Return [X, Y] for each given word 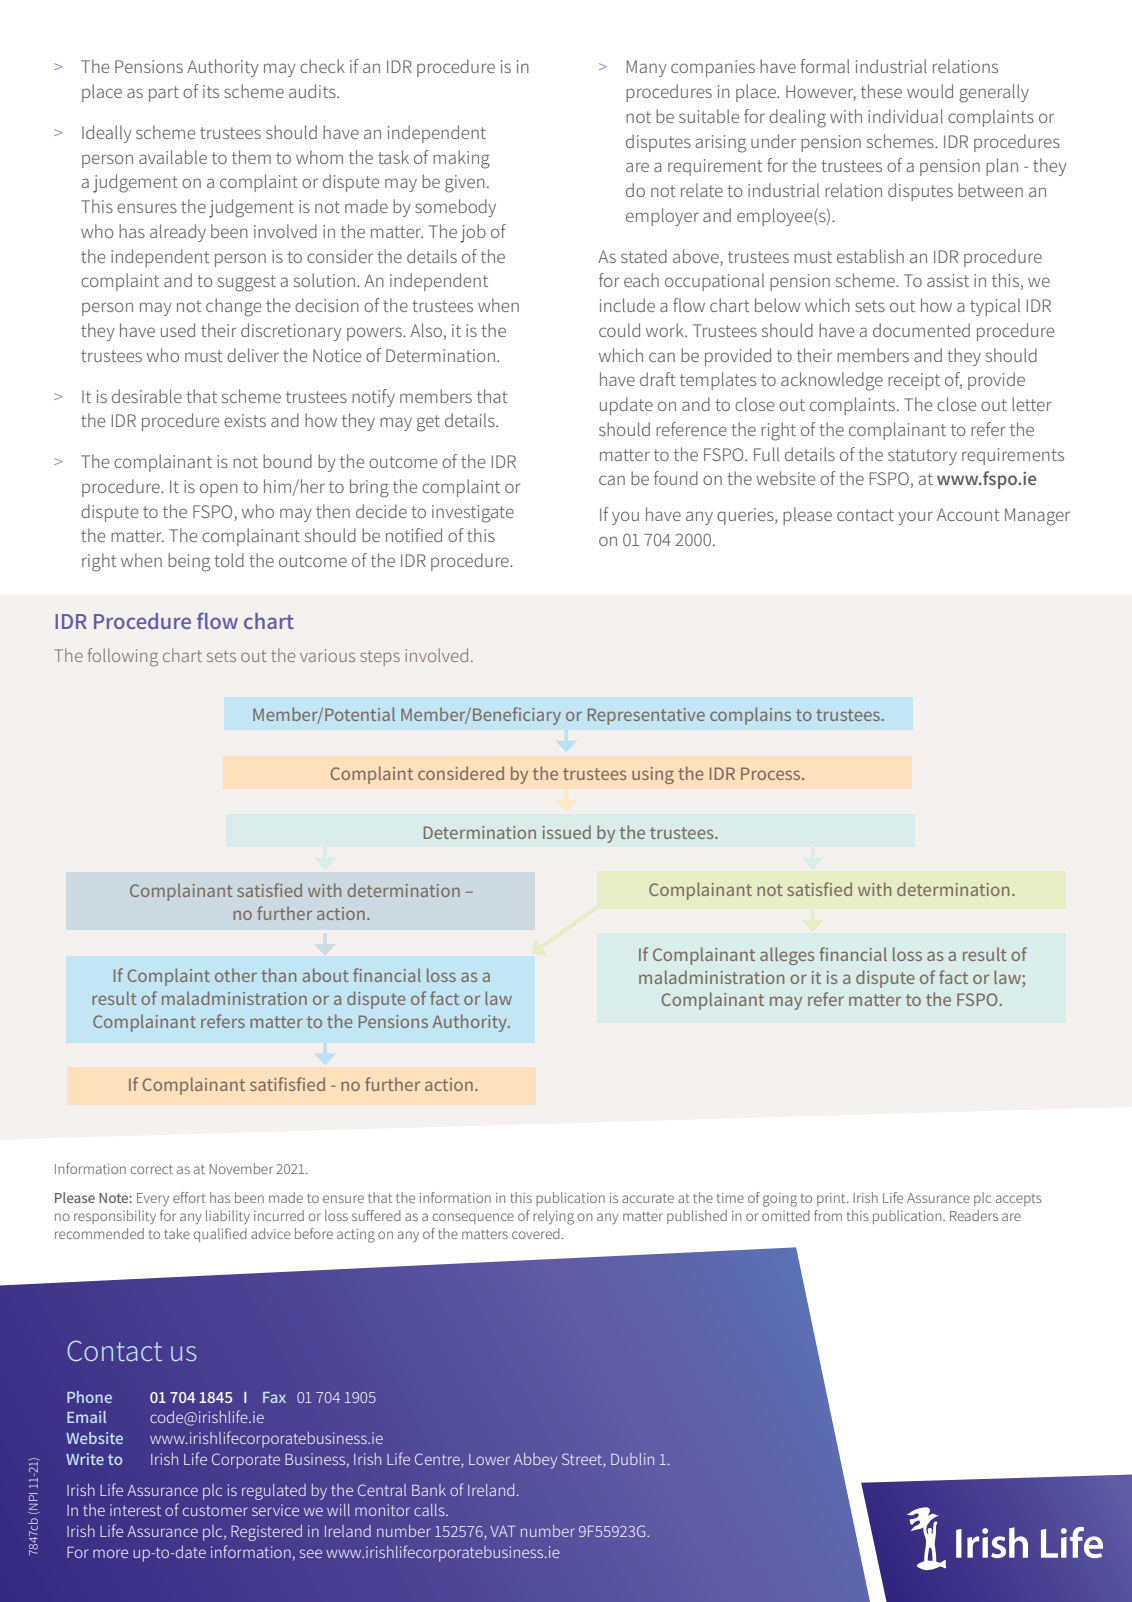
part [164, 94]
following [123, 657]
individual [905, 116]
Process [772, 773]
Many [647, 68]
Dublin [632, 1459]
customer [215, 1510]
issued [567, 832]
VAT [502, 1531]
